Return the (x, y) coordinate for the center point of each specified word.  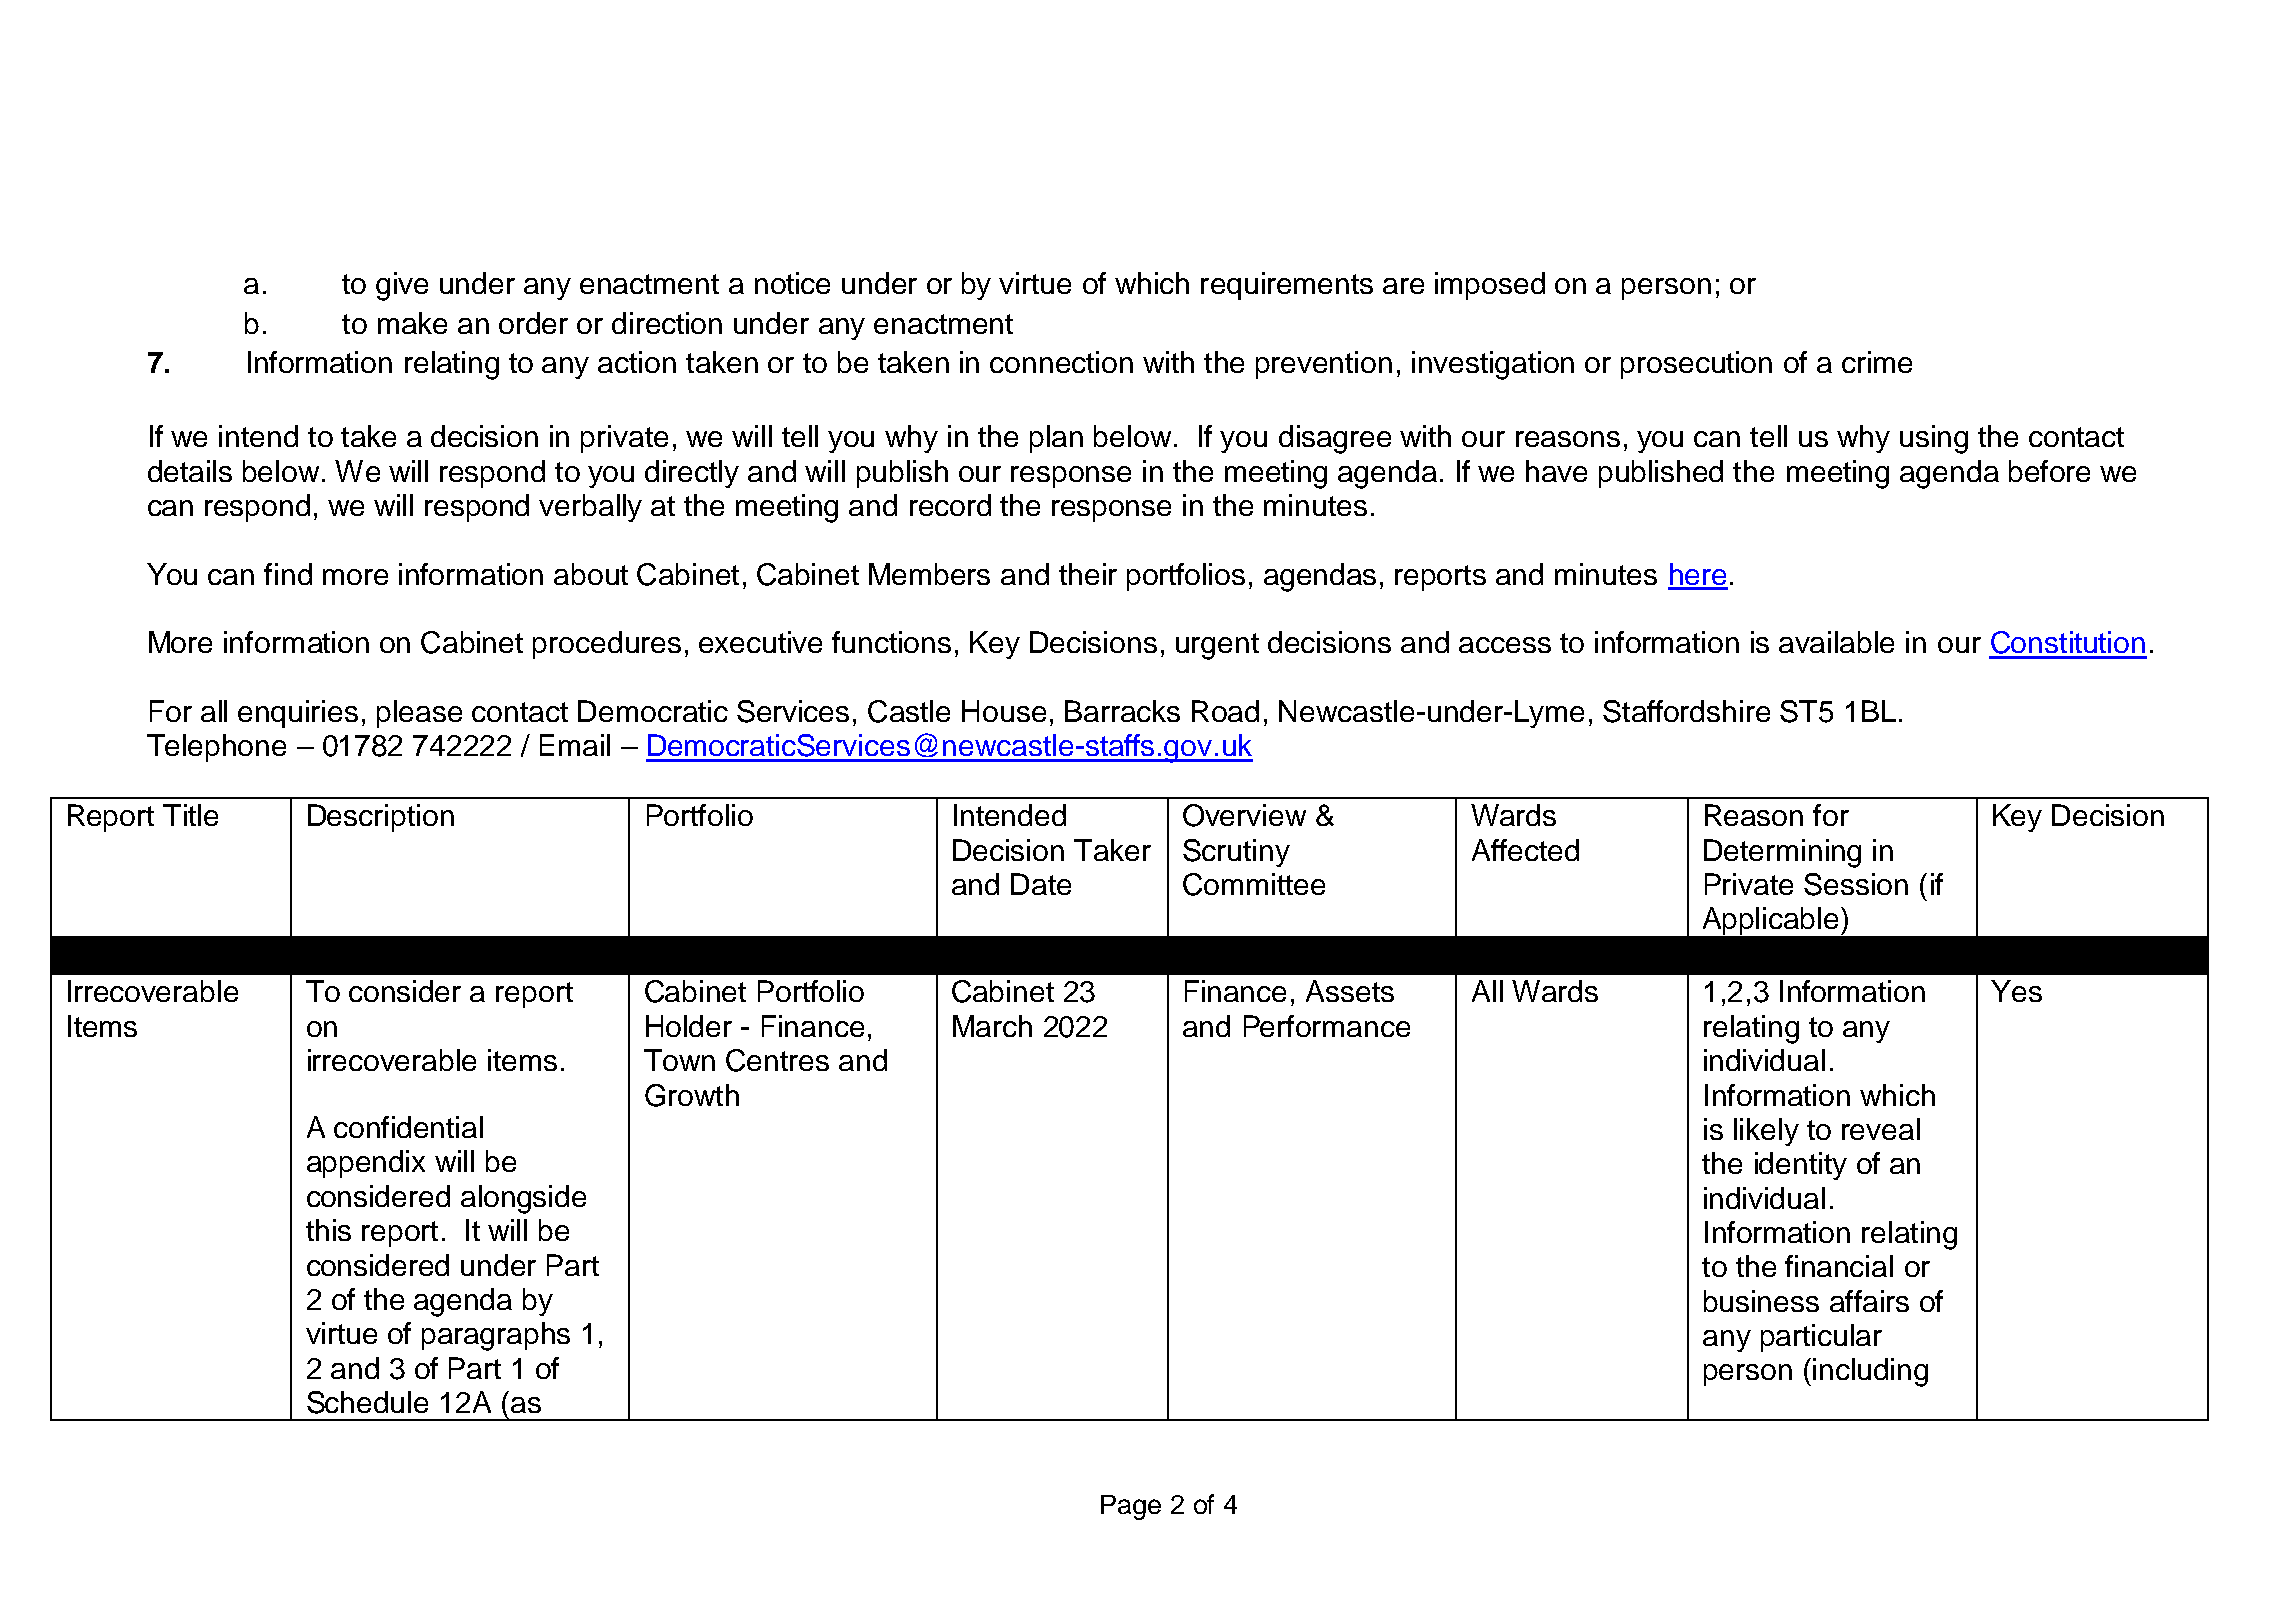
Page (1131, 1507)
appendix (366, 1164)
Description (381, 818)
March (992, 1026)
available (1836, 642)
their (1088, 574)
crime (1877, 362)
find (288, 574)
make (412, 323)
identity (1801, 1166)
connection (1061, 362)
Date (1041, 884)
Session (1856, 884)
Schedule (367, 1402)
